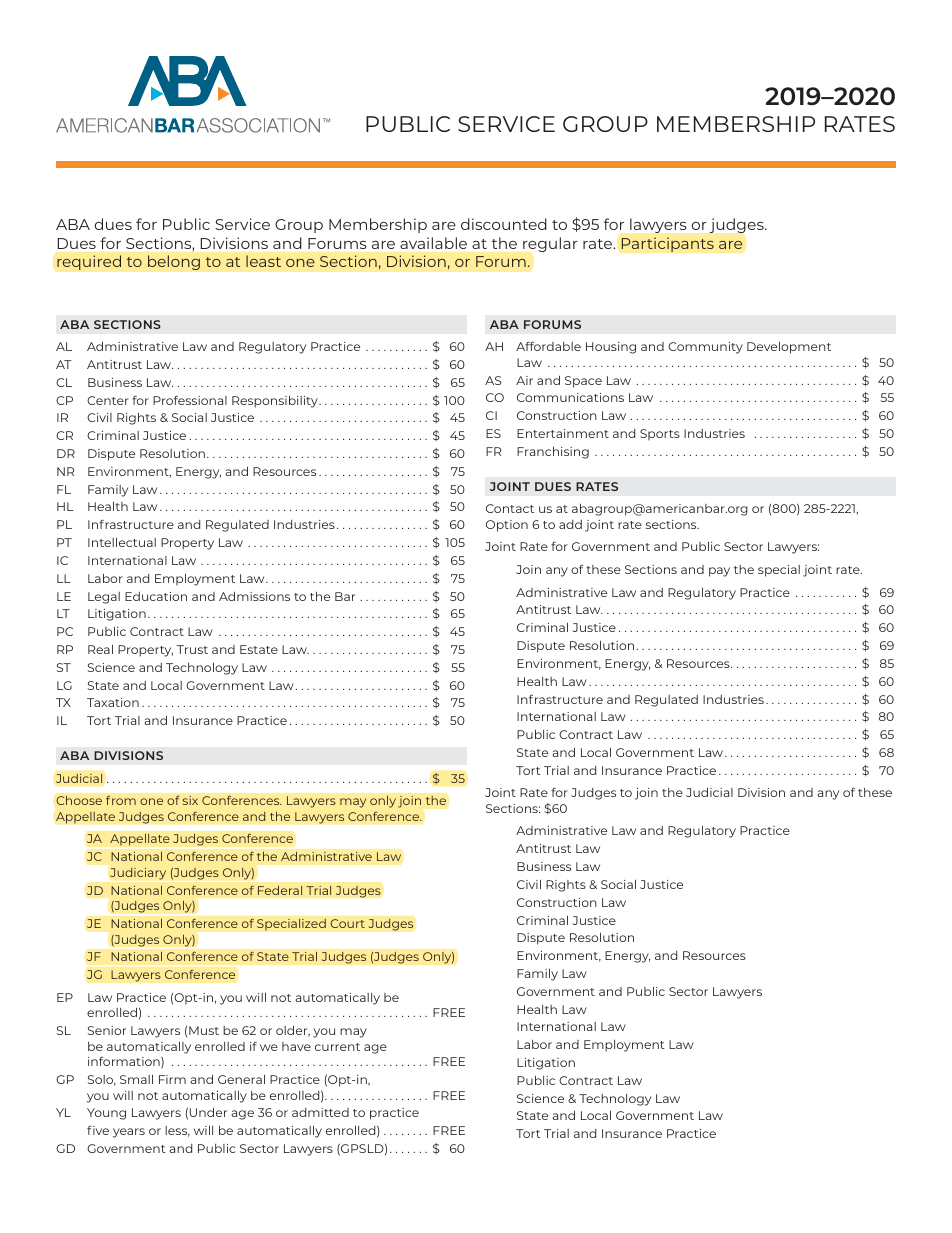 This screenshot has width=952, height=1233. What do you see at coordinates (190, 400) in the screenshot?
I see `Professional` at bounding box center [190, 400].
